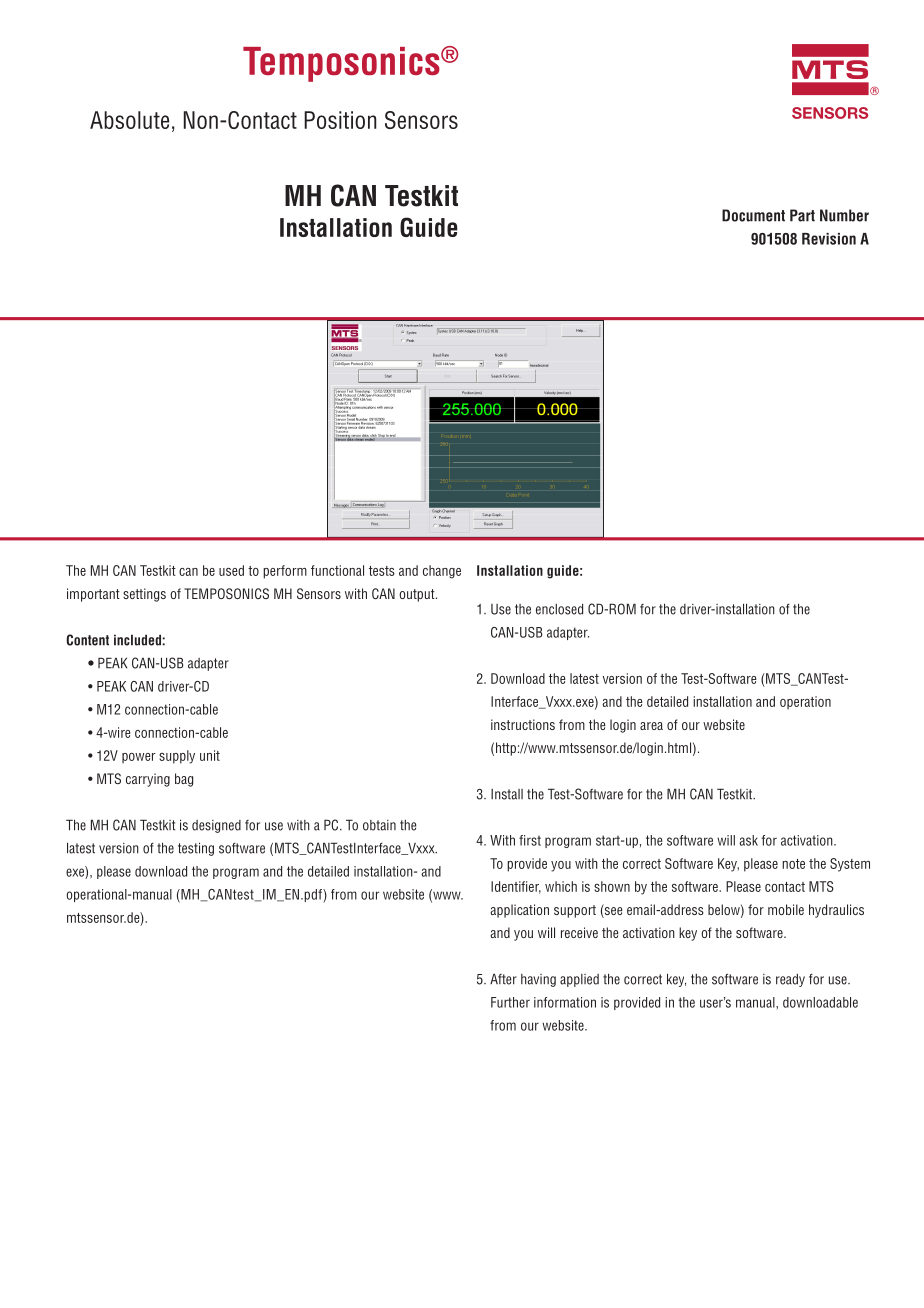 This page has width=924, height=1308. Describe the element at coordinates (216, 826) in the page. I see `designed` at that location.
